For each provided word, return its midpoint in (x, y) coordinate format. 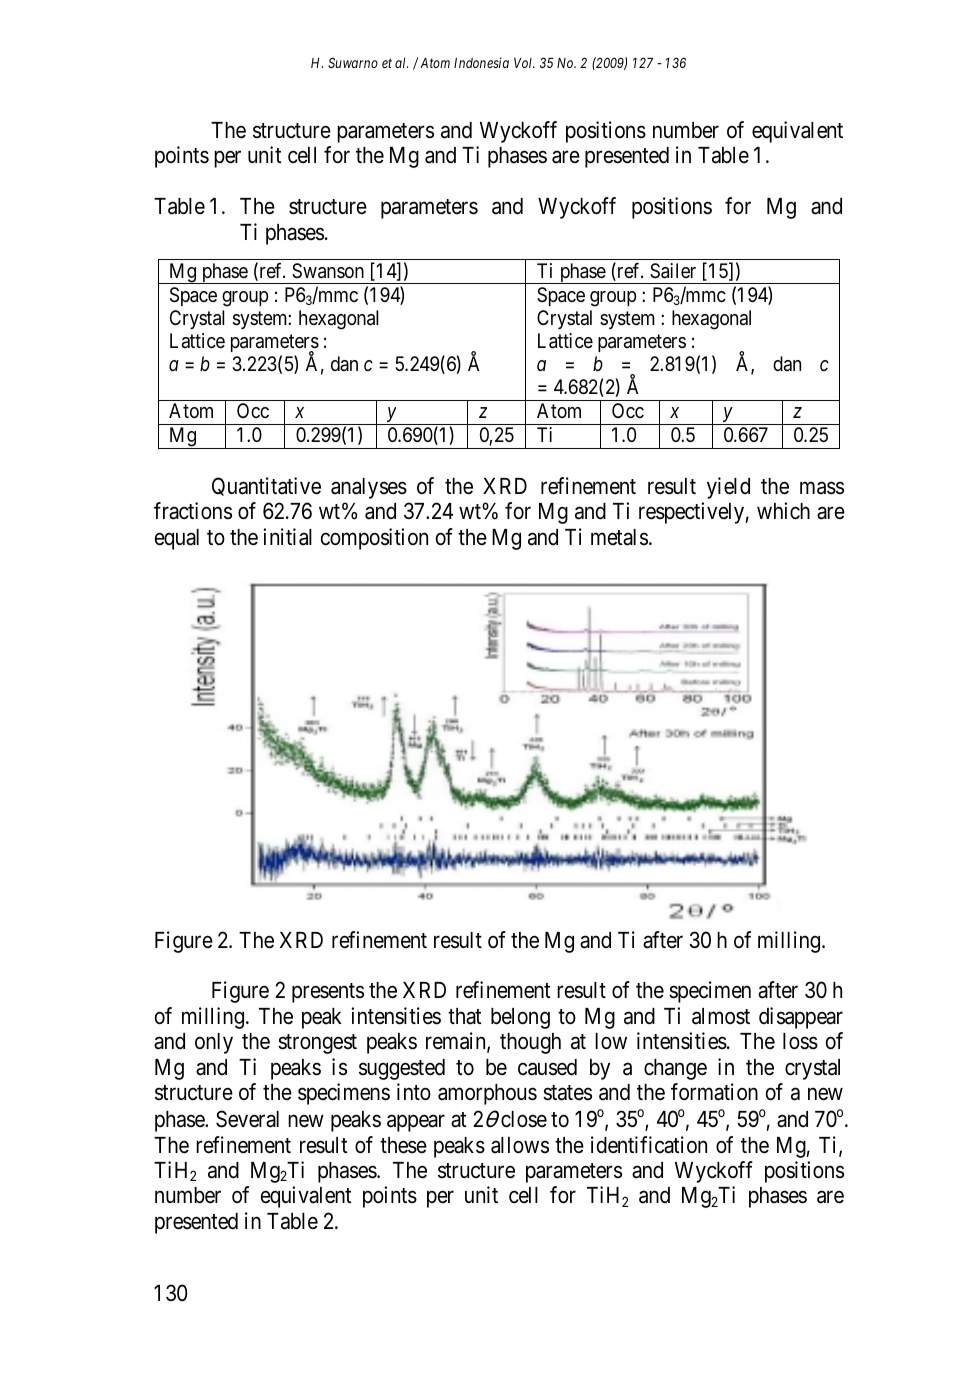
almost (721, 1016)
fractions (193, 511)
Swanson (328, 271)
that (465, 1016)
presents (328, 993)
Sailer (673, 271)
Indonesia (481, 62)
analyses (369, 488)
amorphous (487, 1094)
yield (728, 488)
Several (247, 1119)
